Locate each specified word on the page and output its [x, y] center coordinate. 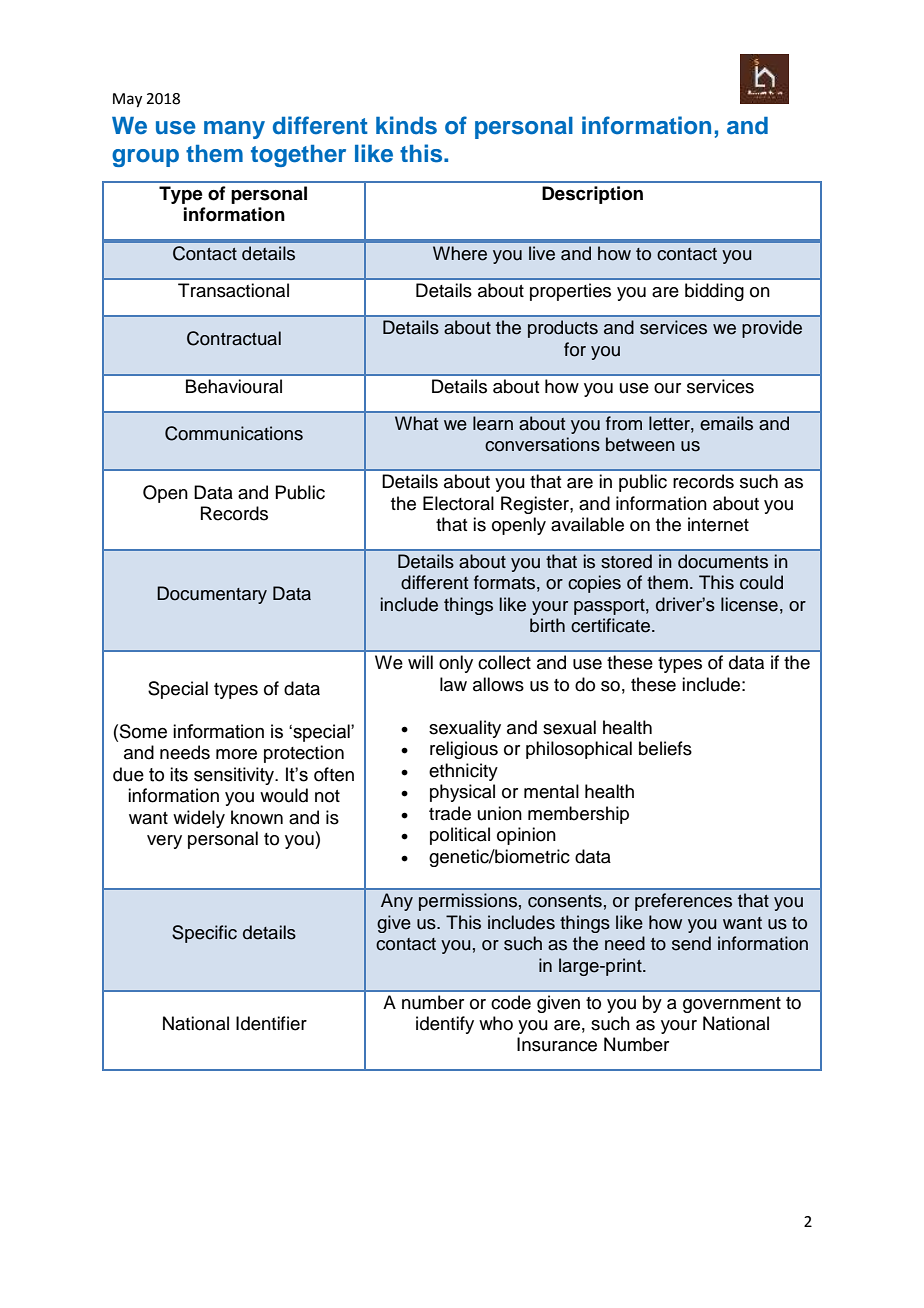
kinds [406, 125]
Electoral [458, 503]
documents [723, 561]
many [234, 130]
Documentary [212, 595]
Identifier [271, 1023]
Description [592, 195]
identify [445, 1025]
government [732, 1005]
